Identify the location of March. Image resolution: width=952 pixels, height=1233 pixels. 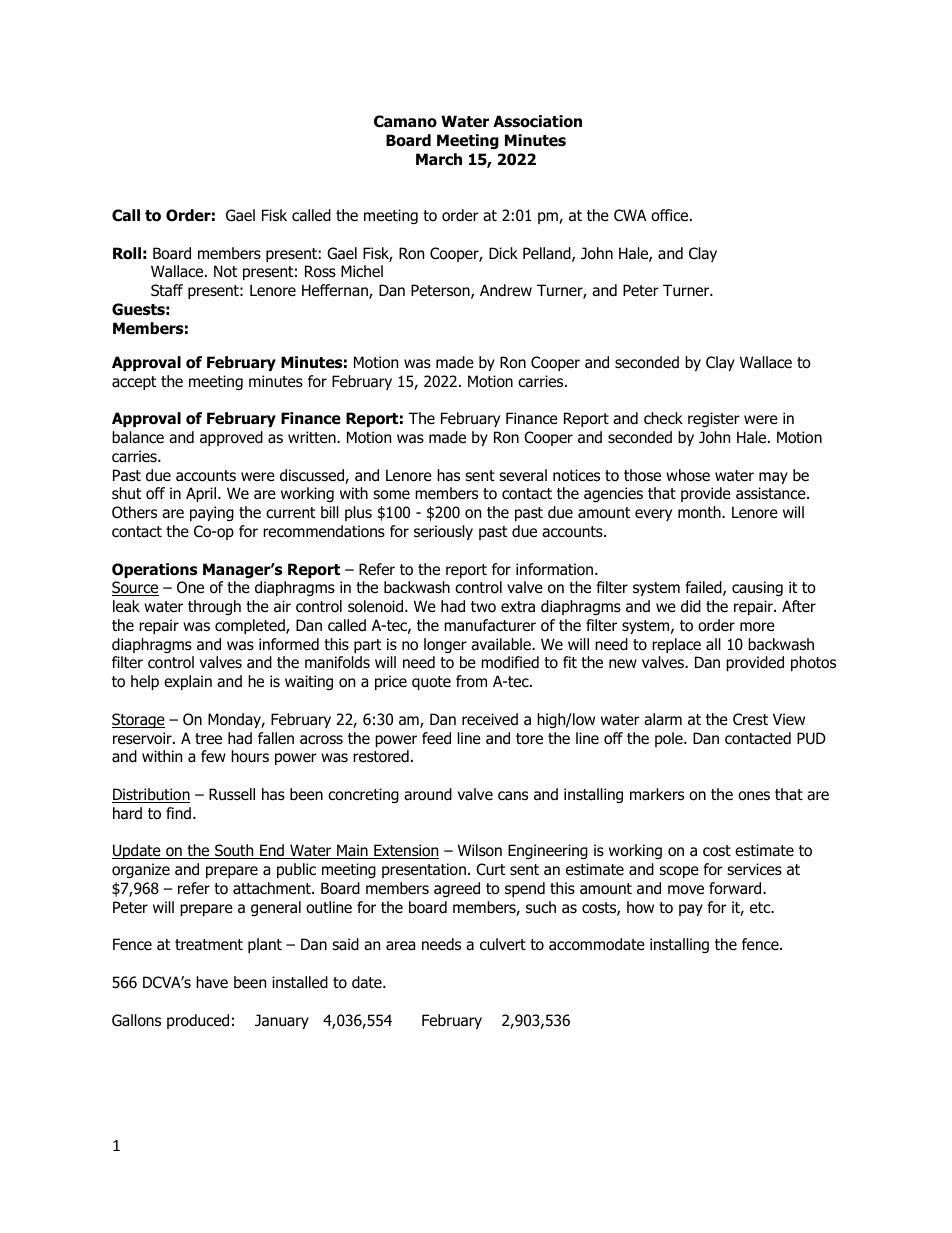
(439, 159).
